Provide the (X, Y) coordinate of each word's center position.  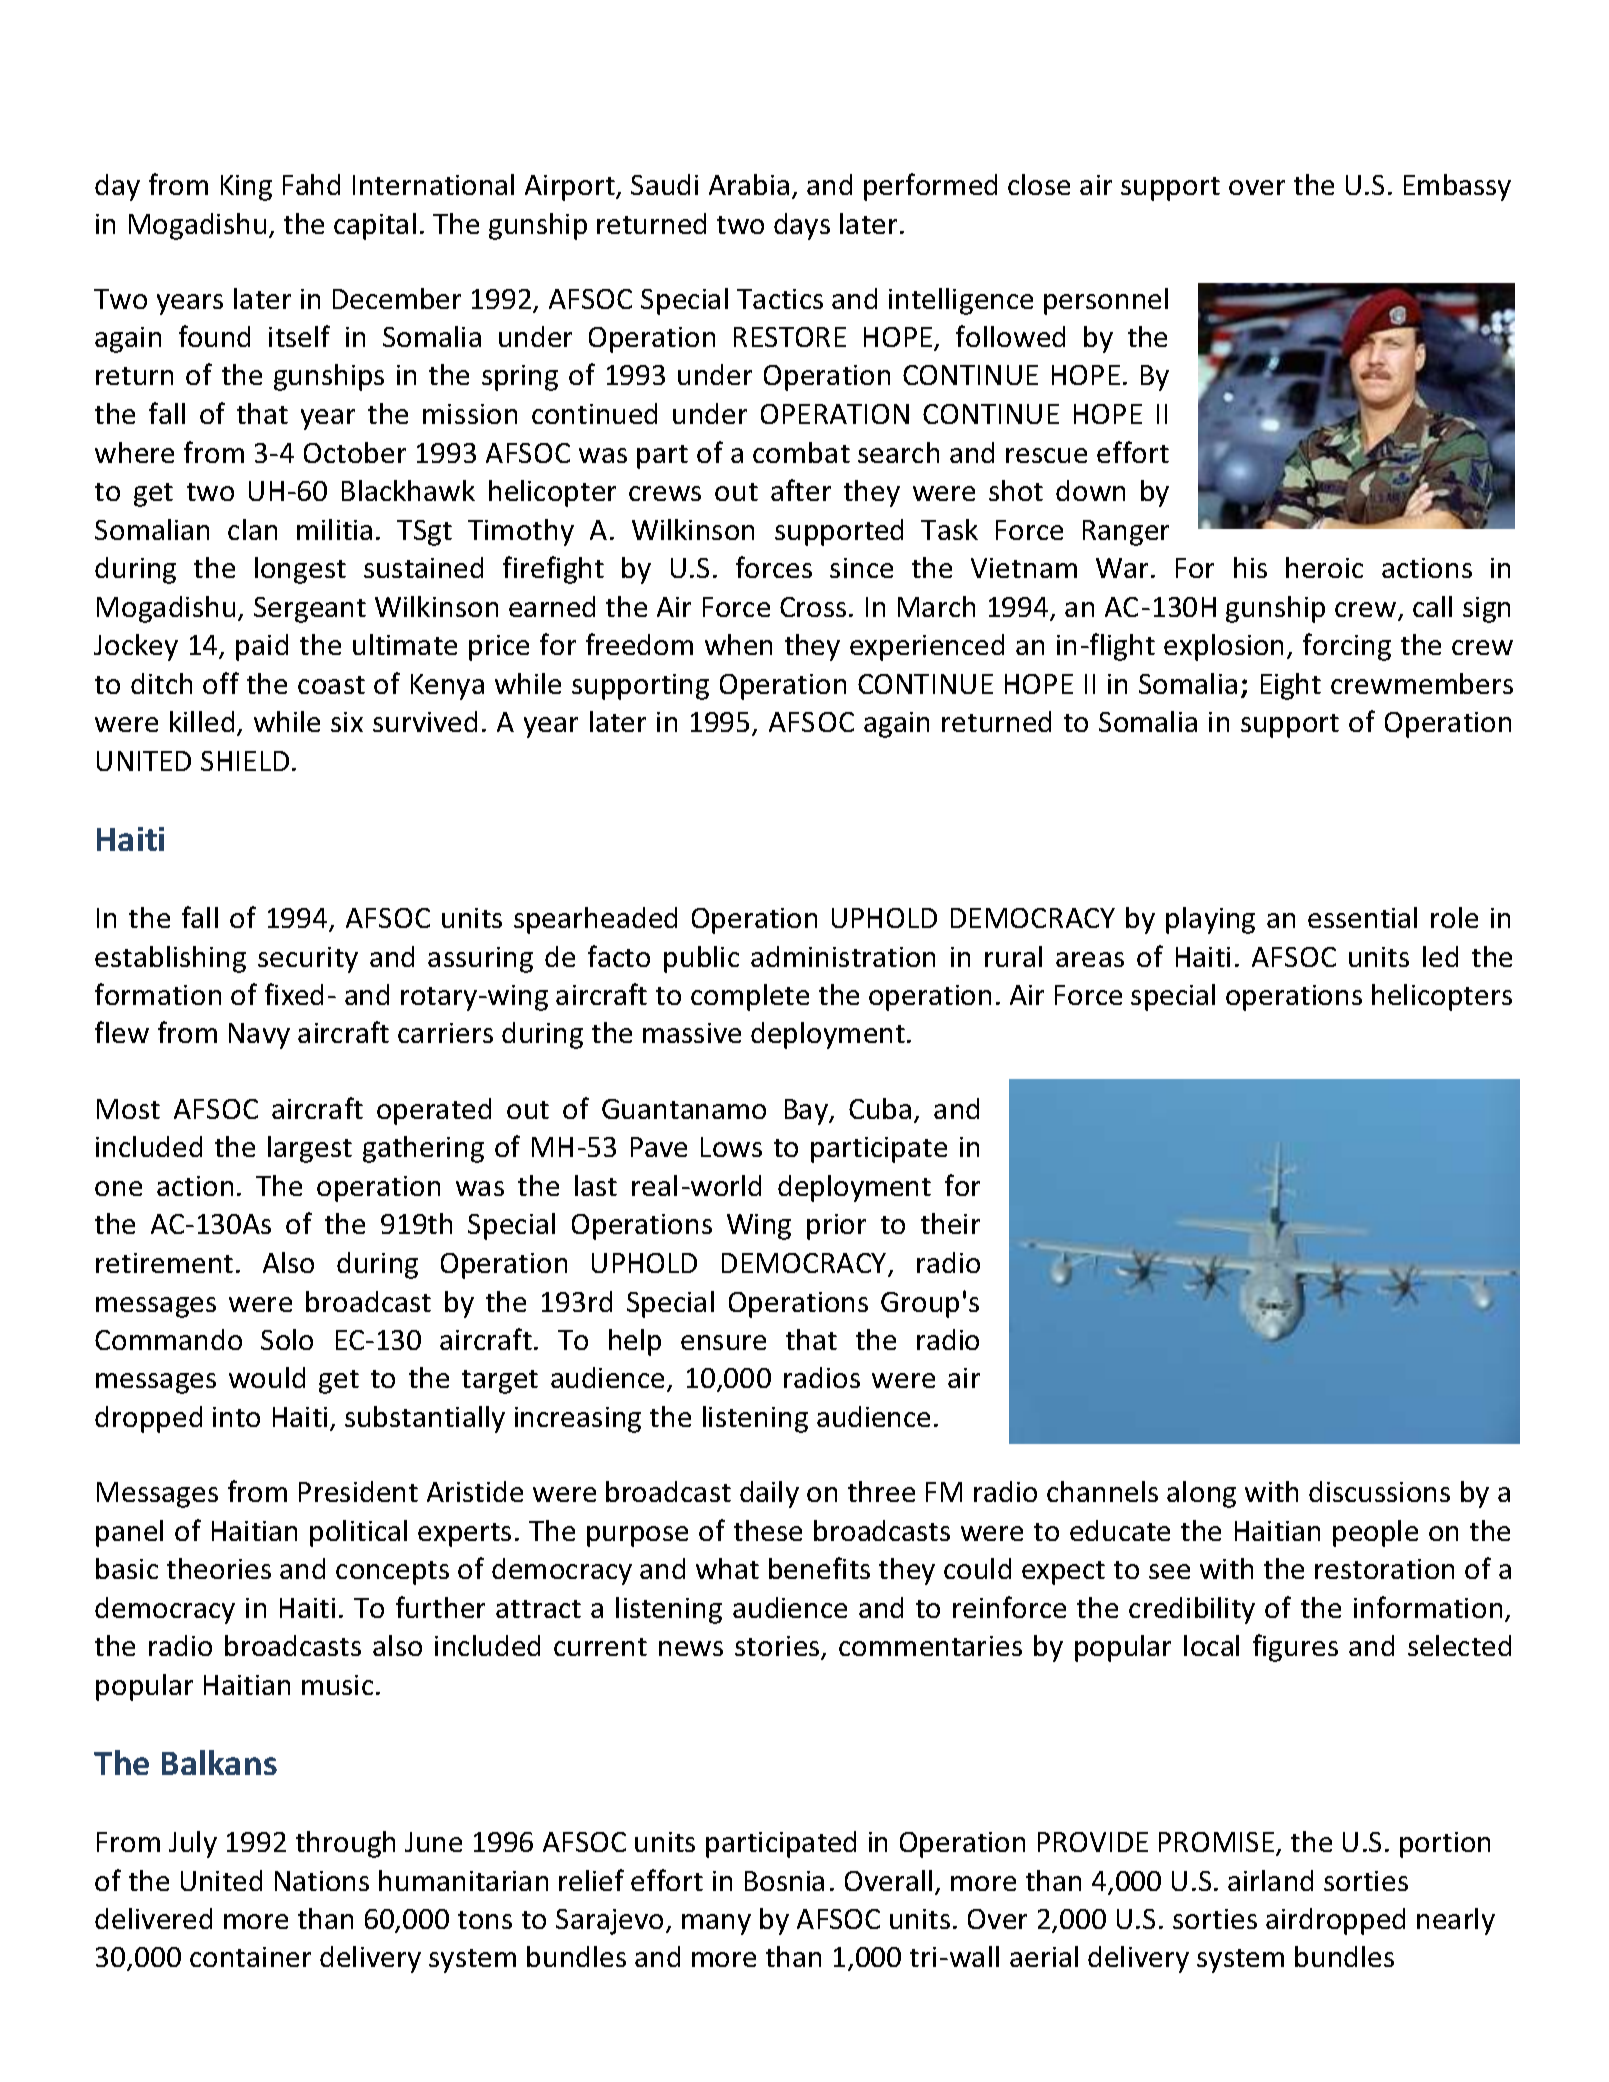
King (246, 188)
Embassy (1457, 187)
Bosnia (784, 1881)
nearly (1456, 1921)
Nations (322, 1881)
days (802, 226)
